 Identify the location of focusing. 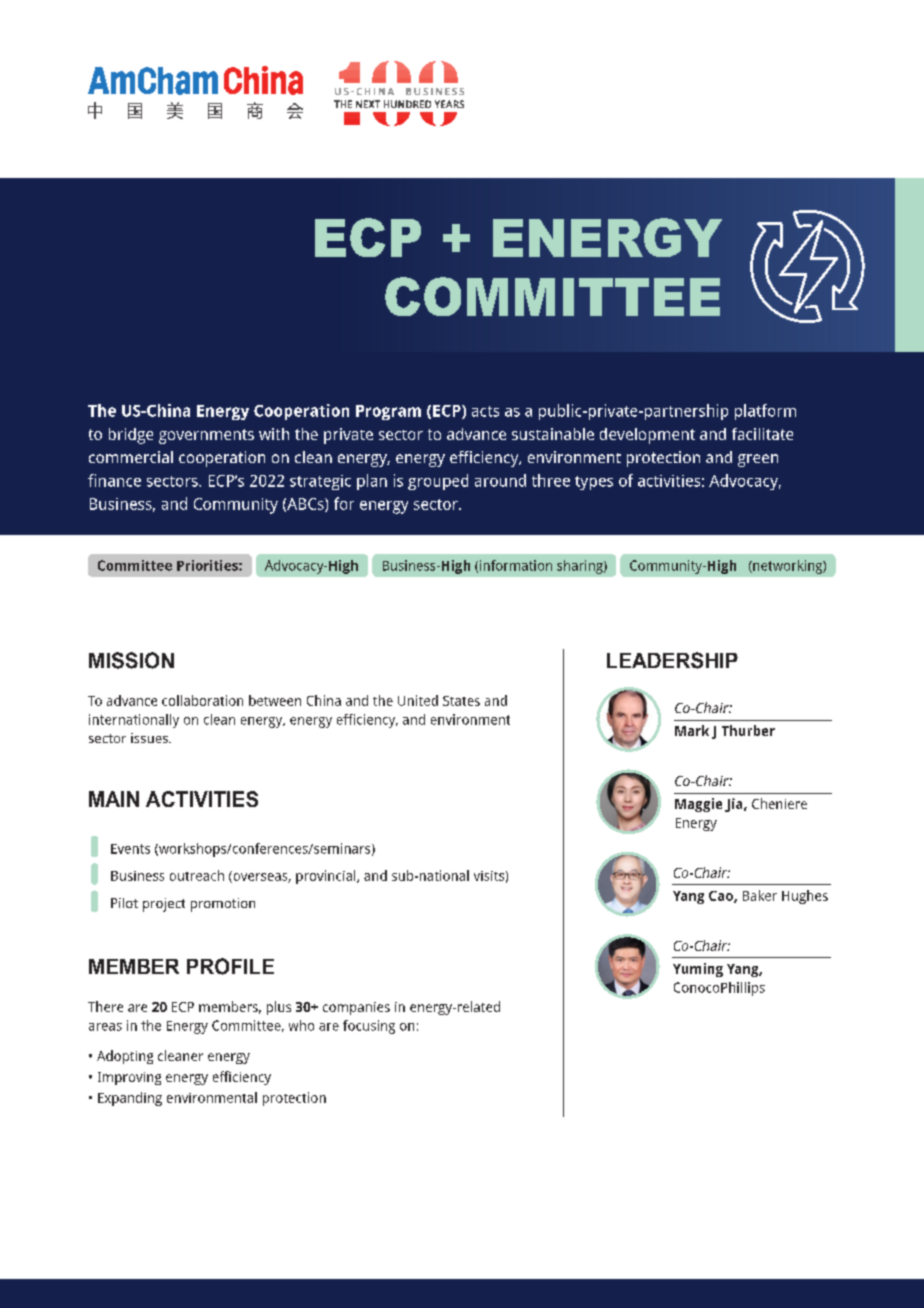
(369, 1027).
